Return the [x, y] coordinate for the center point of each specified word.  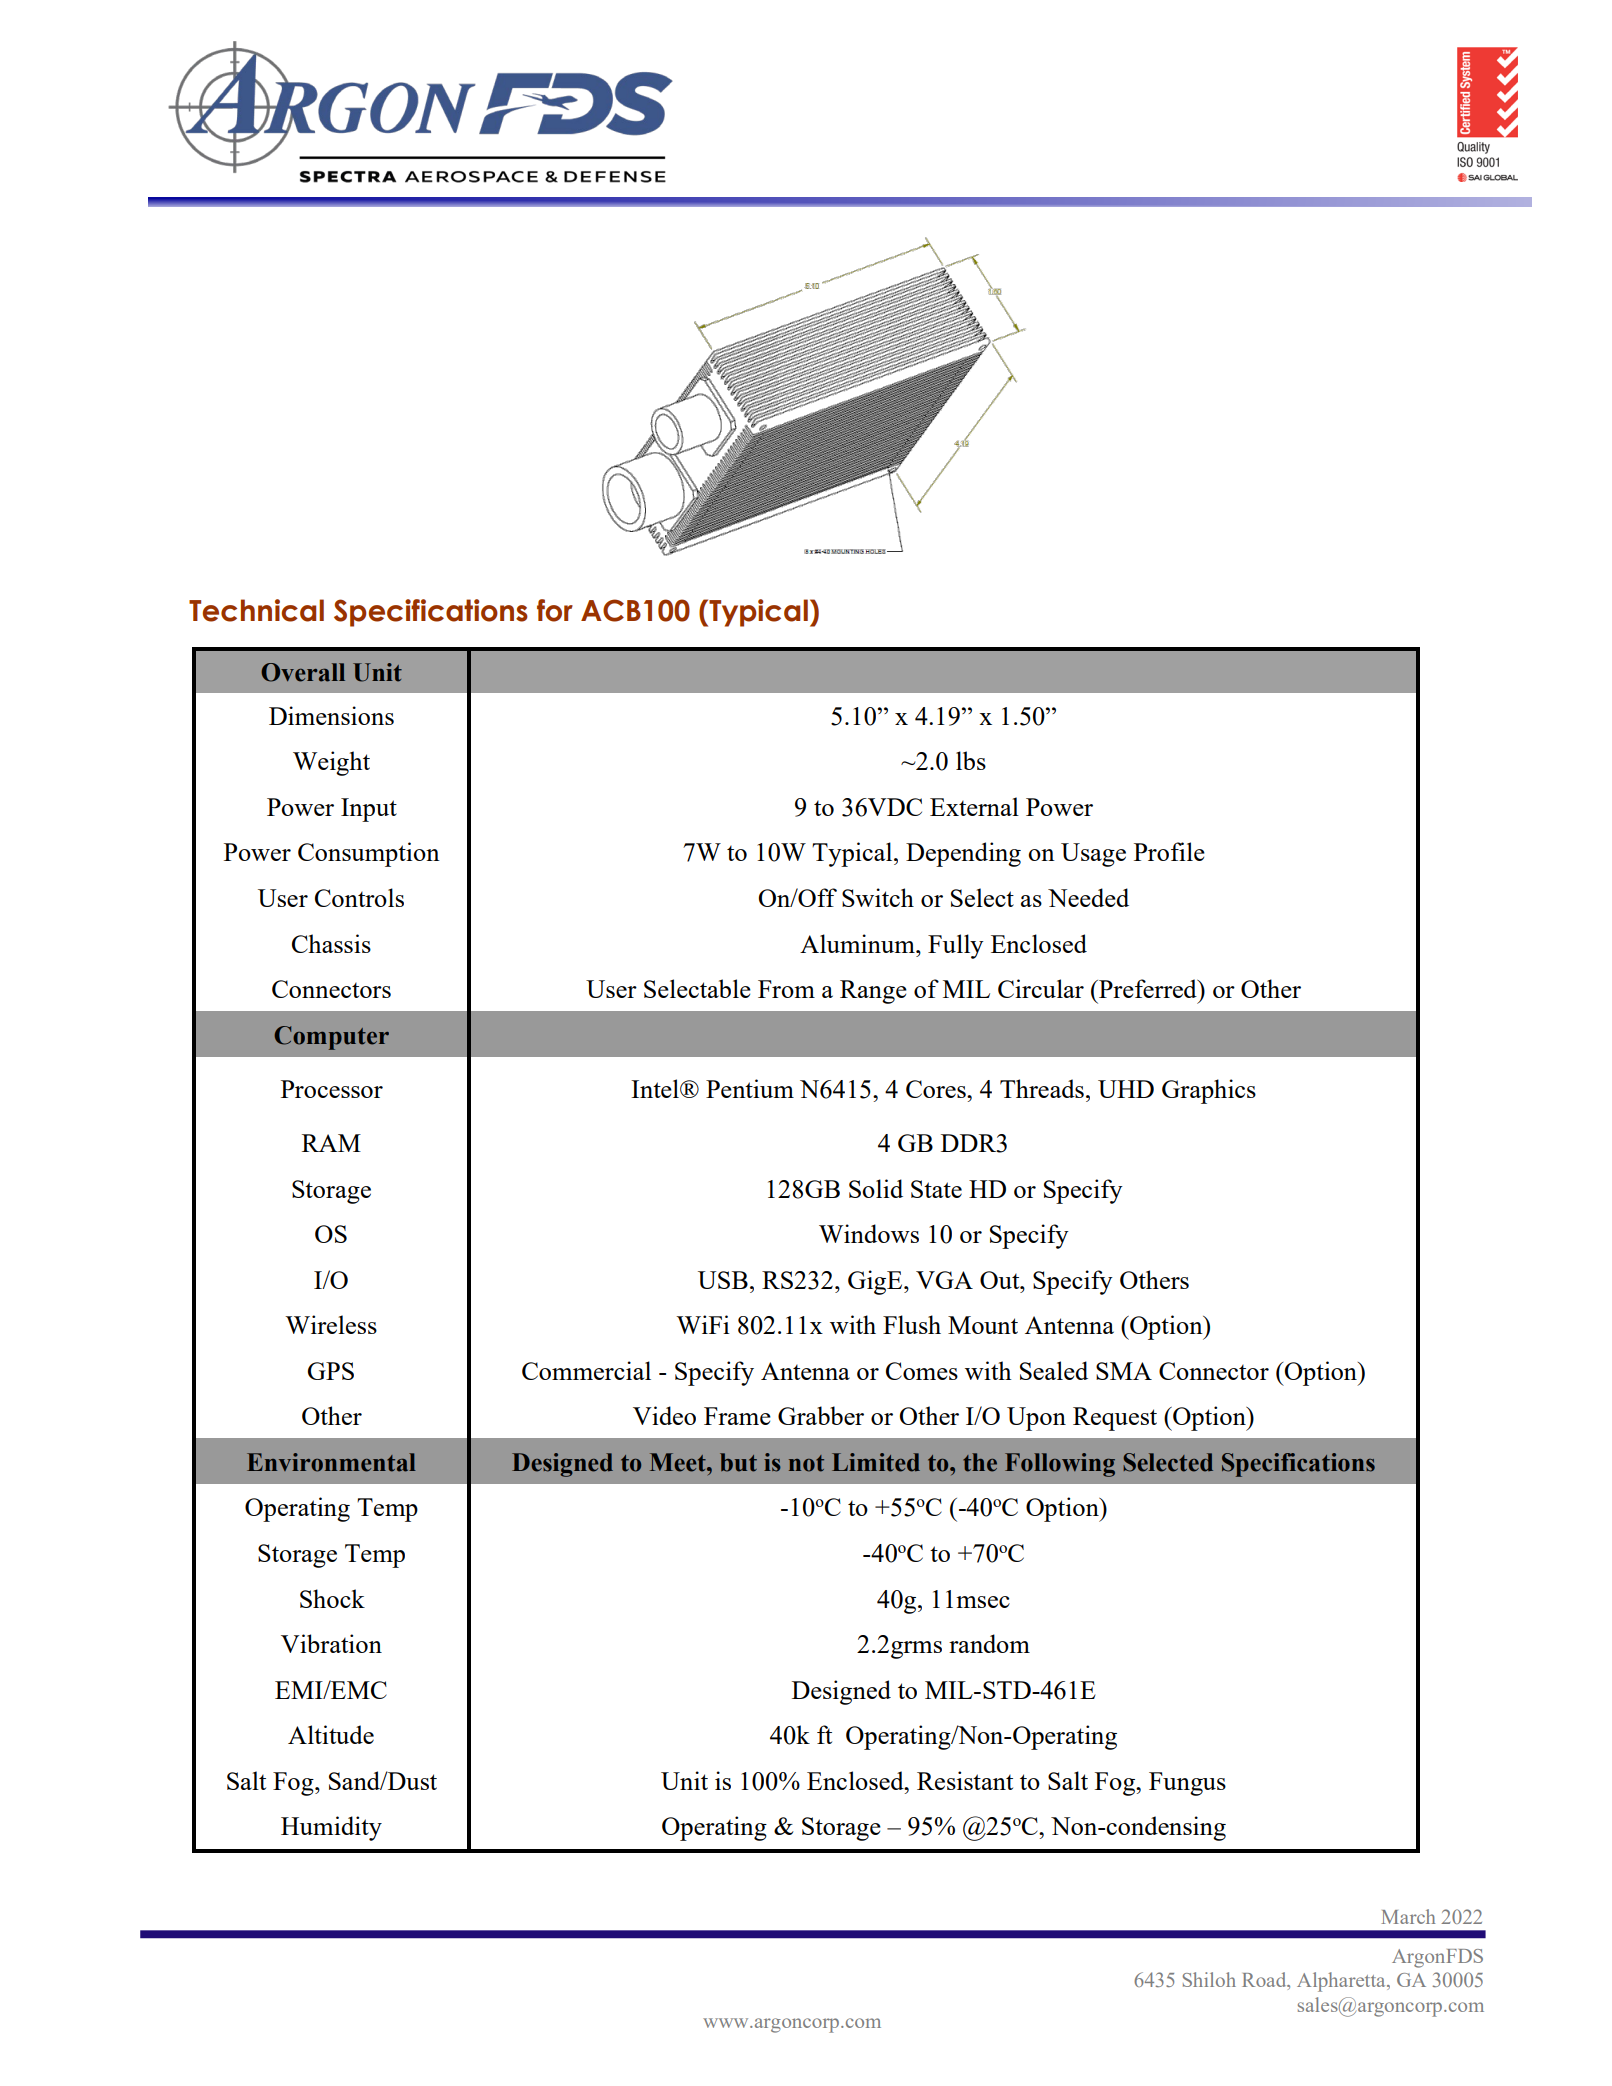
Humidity [331, 1828]
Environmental [331, 1462]
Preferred [1148, 988]
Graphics [1209, 1091]
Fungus [1187, 1784]
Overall [303, 672]
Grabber [821, 1415]
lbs [971, 760]
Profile [1169, 851]
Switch [878, 897]
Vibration [331, 1643]
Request [1115, 1419]
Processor [332, 1089]
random [989, 1643]
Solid [876, 1188]
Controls [359, 897]
